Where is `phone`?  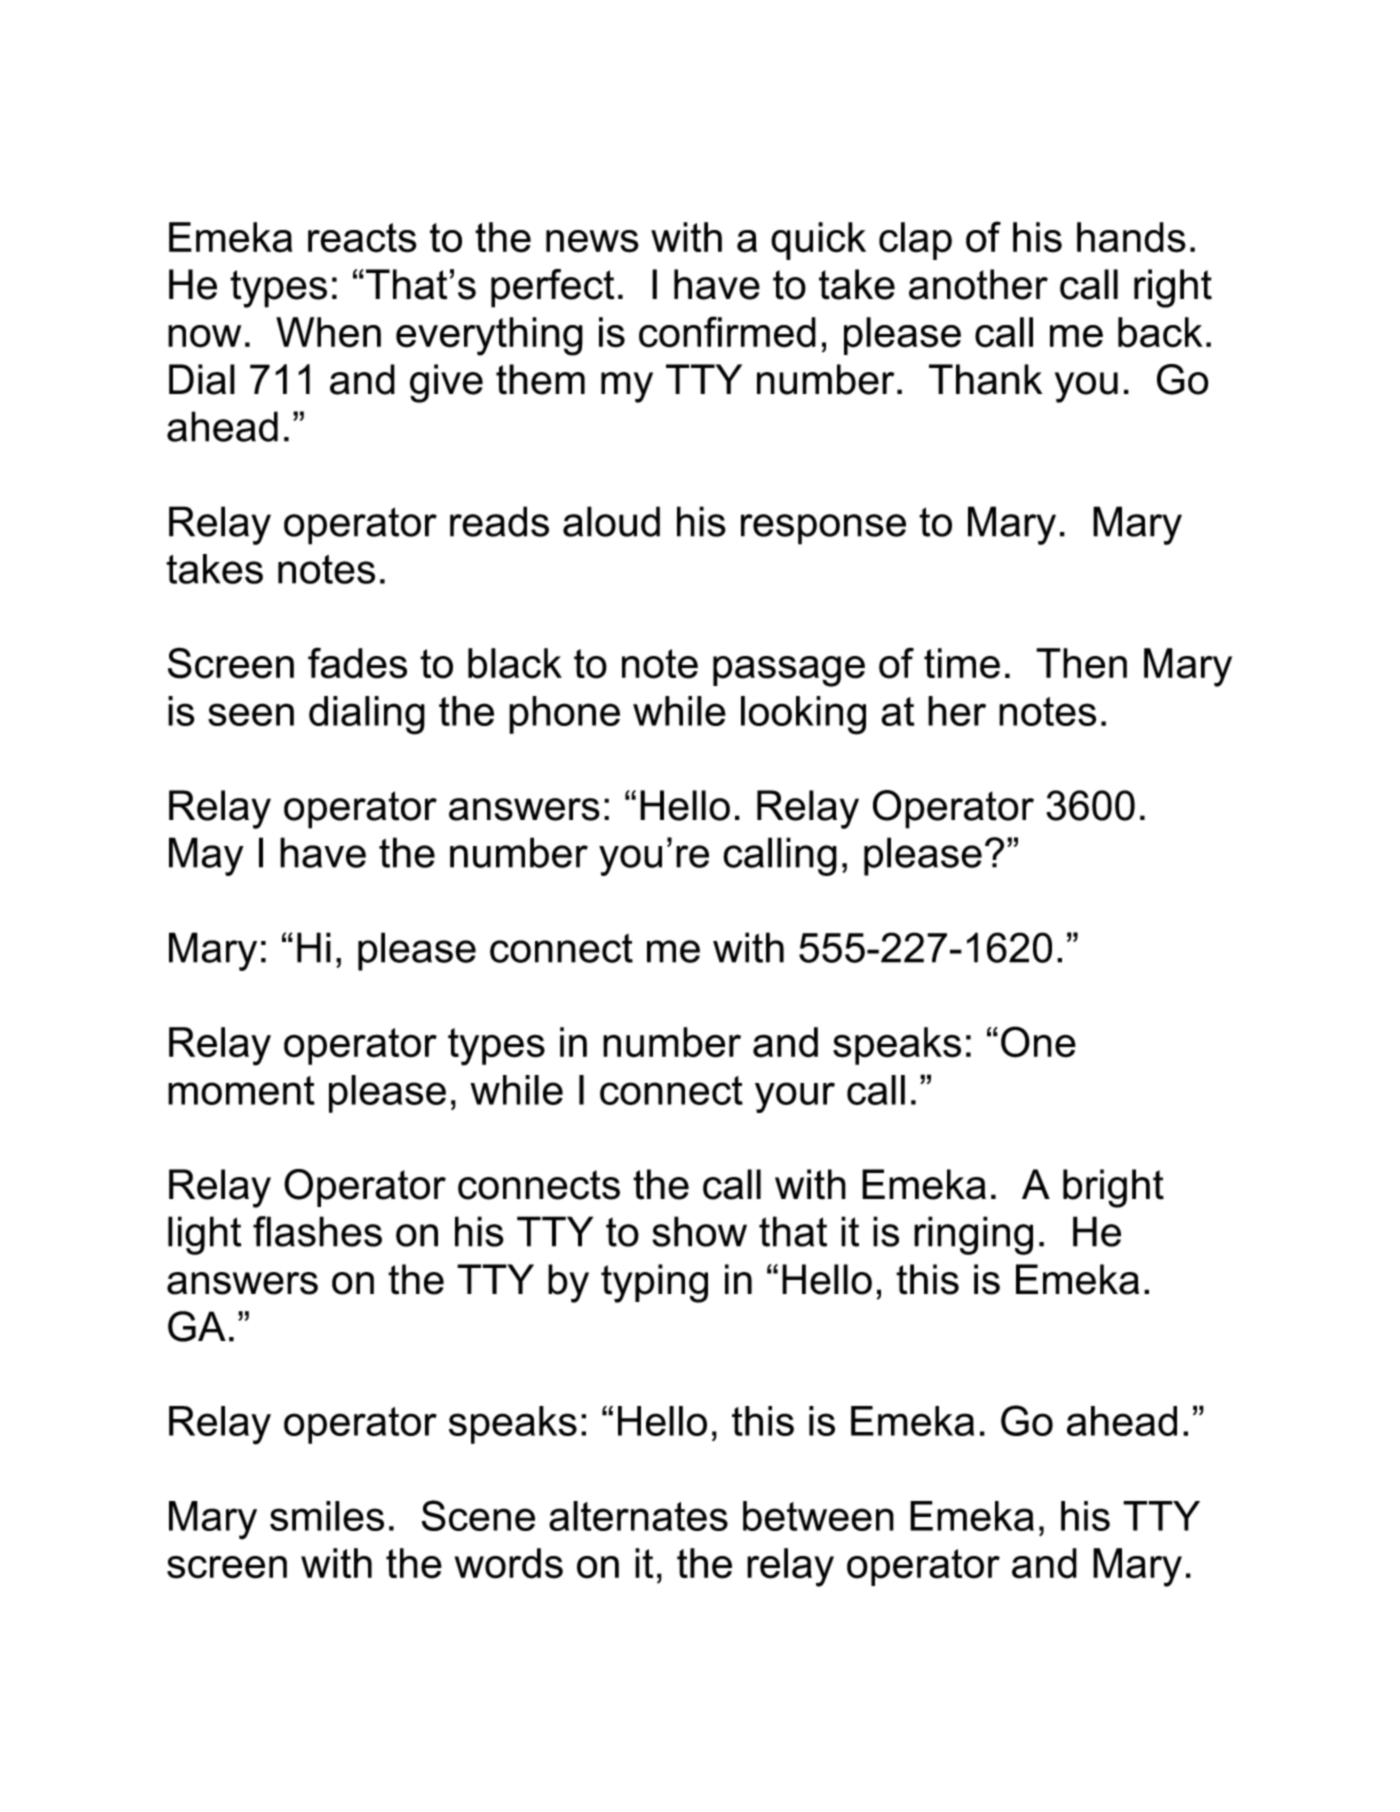 phone is located at coordinates (564, 715).
